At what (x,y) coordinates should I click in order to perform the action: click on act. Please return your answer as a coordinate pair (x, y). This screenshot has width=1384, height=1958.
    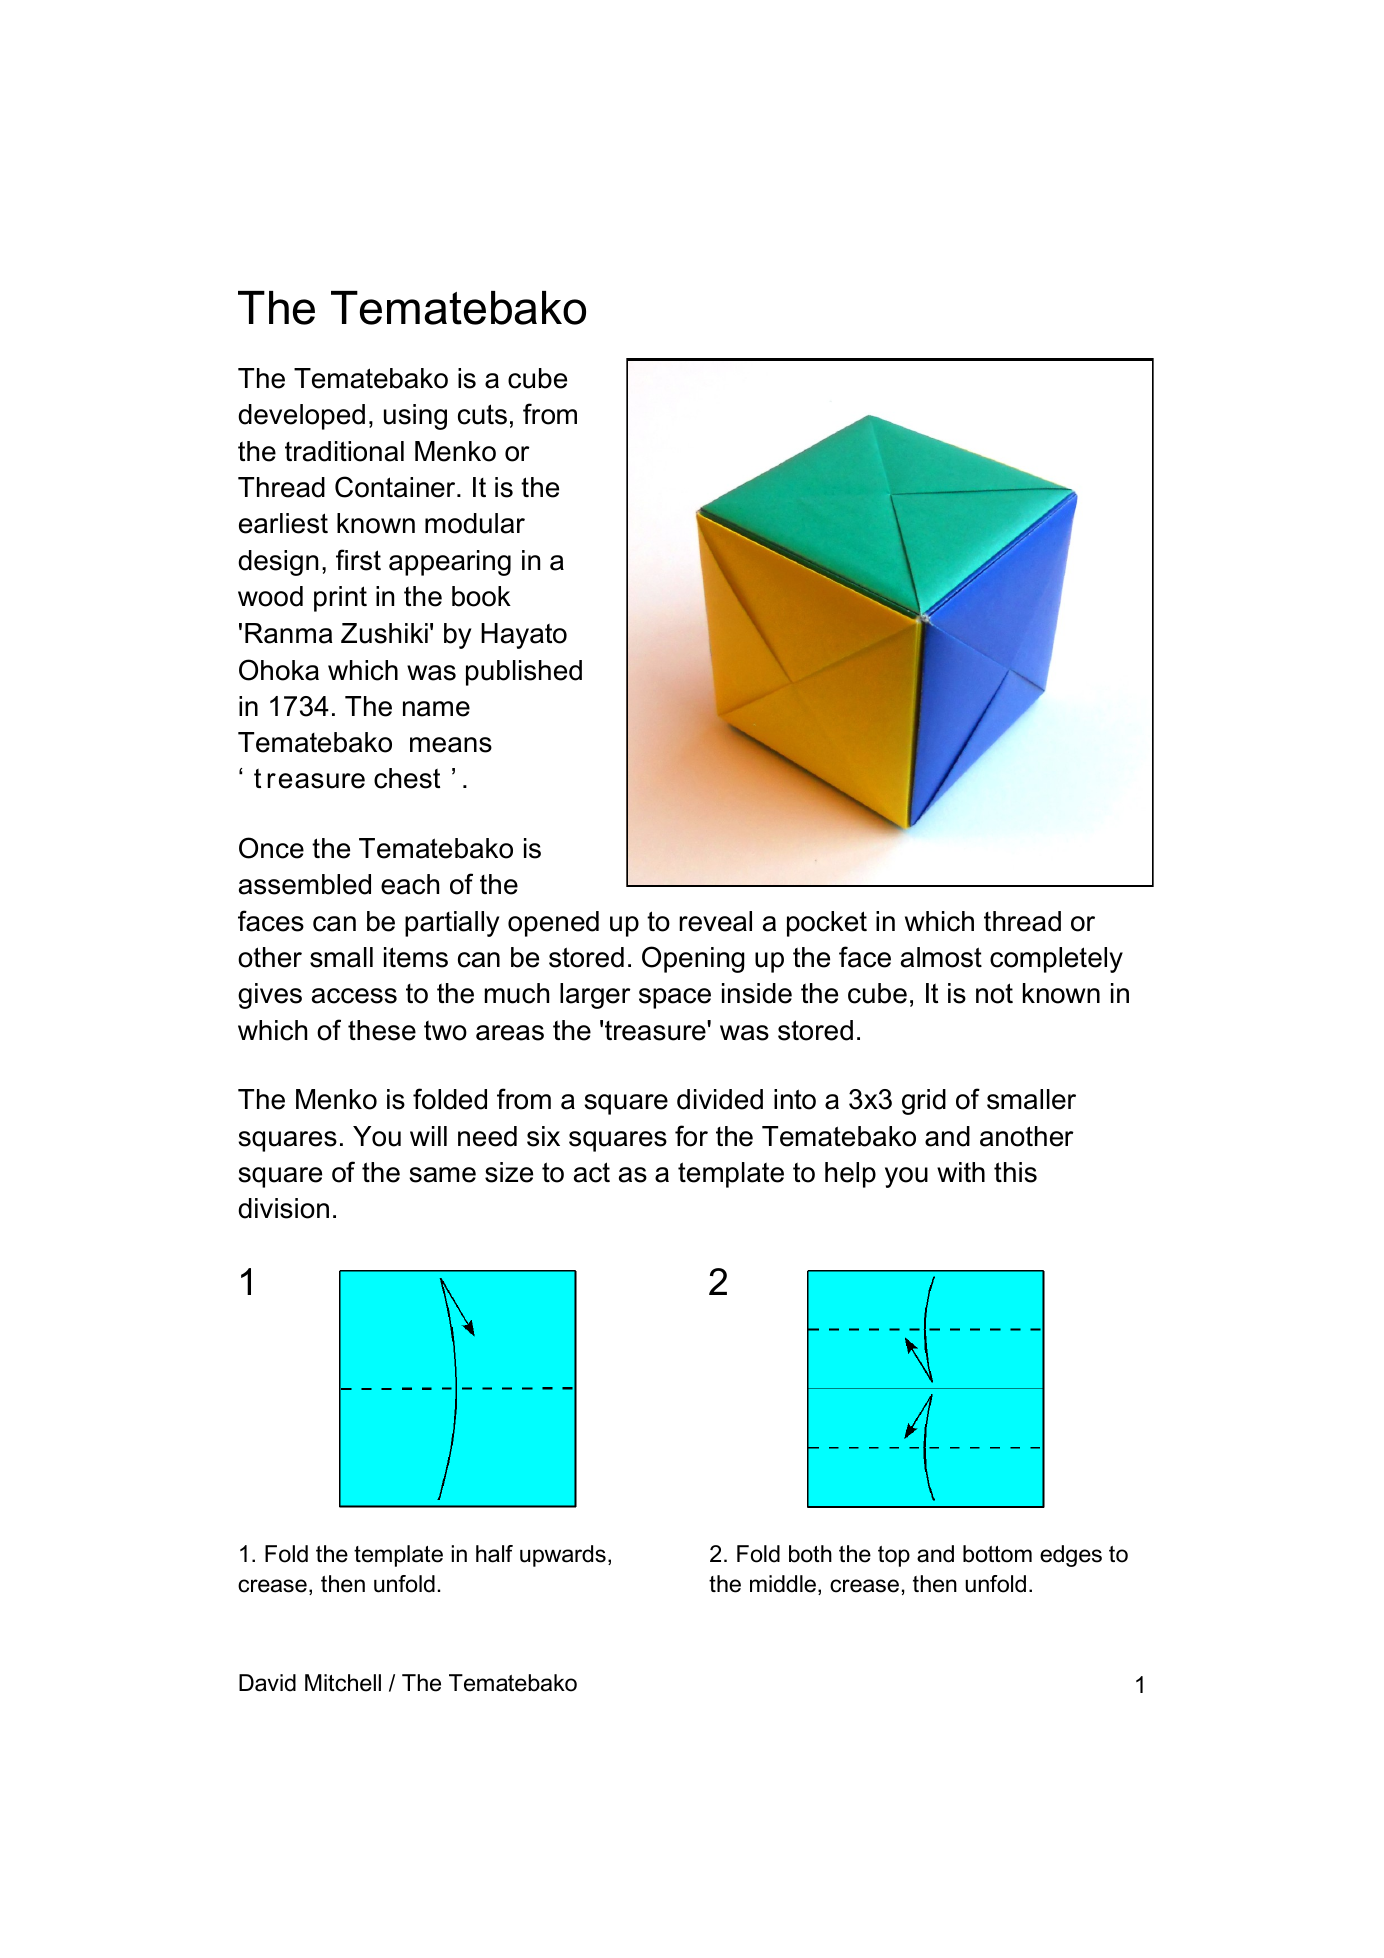
    Looking at the image, I should click on (592, 1172).
